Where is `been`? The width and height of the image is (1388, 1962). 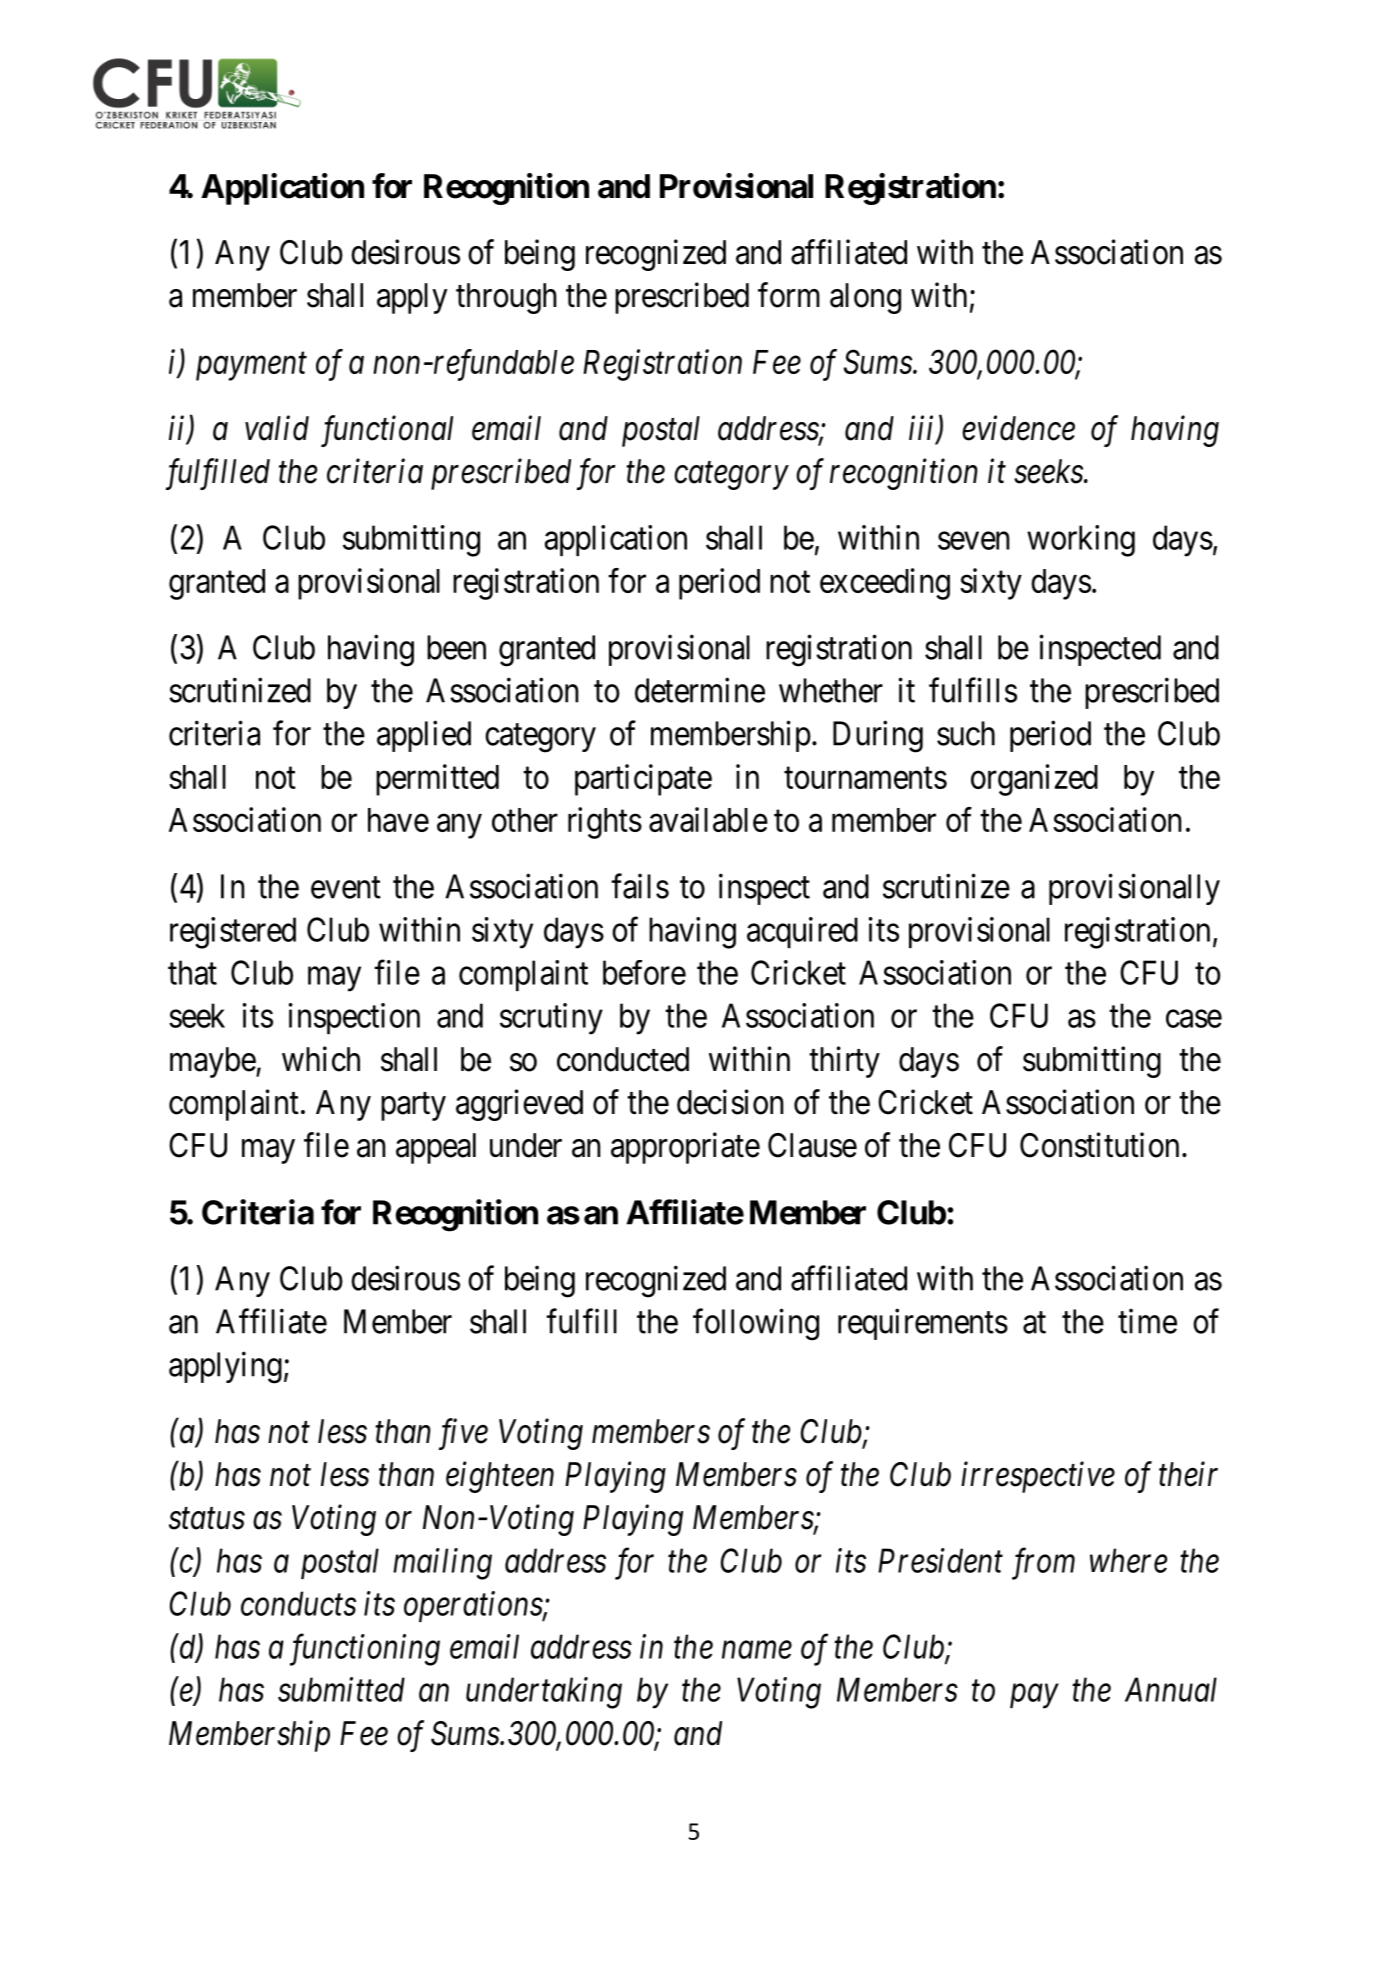
been is located at coordinates (456, 647).
